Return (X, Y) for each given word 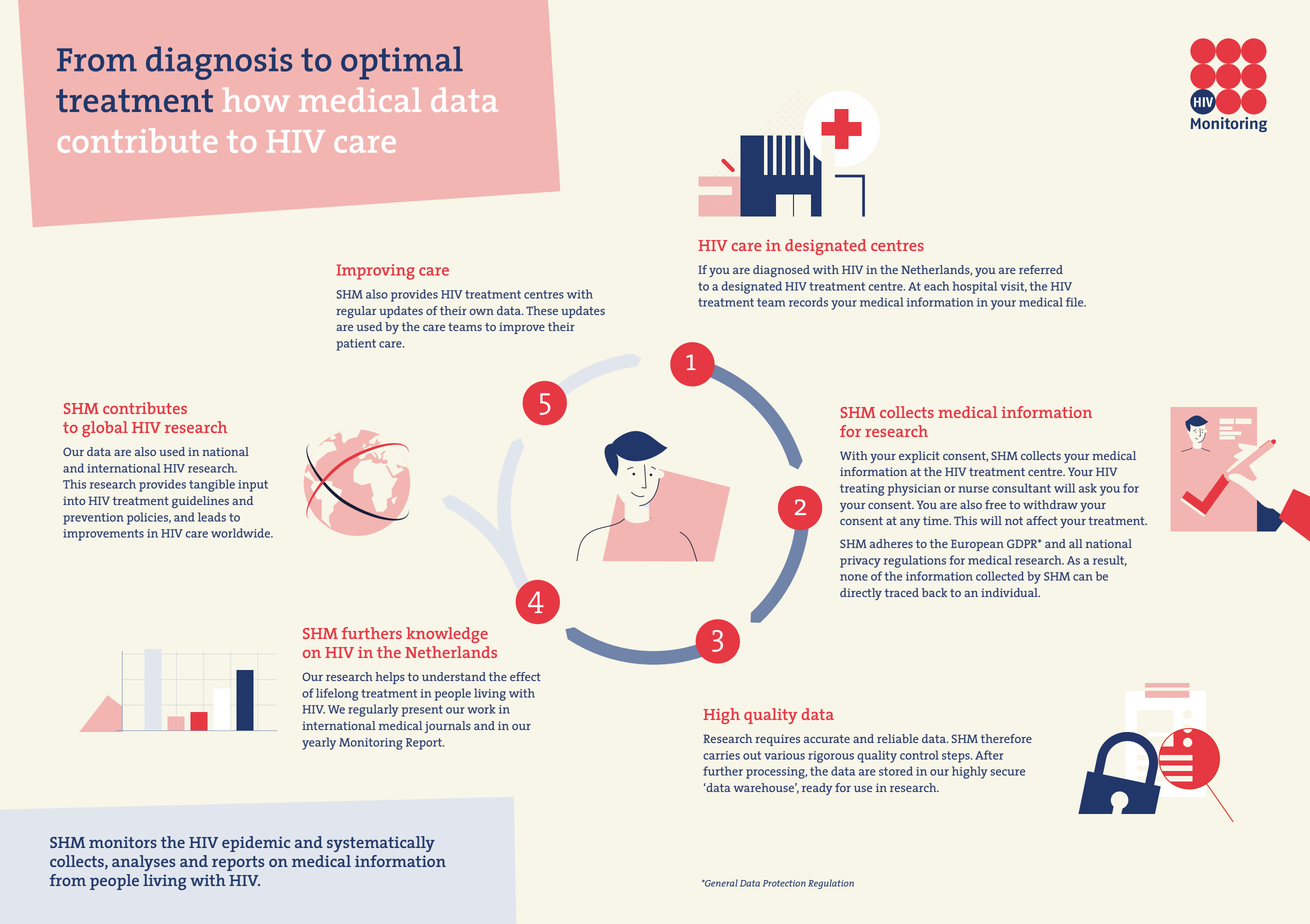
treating (862, 490)
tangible (212, 485)
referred (1041, 269)
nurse (974, 489)
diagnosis (219, 63)
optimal (402, 63)
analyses (143, 863)
